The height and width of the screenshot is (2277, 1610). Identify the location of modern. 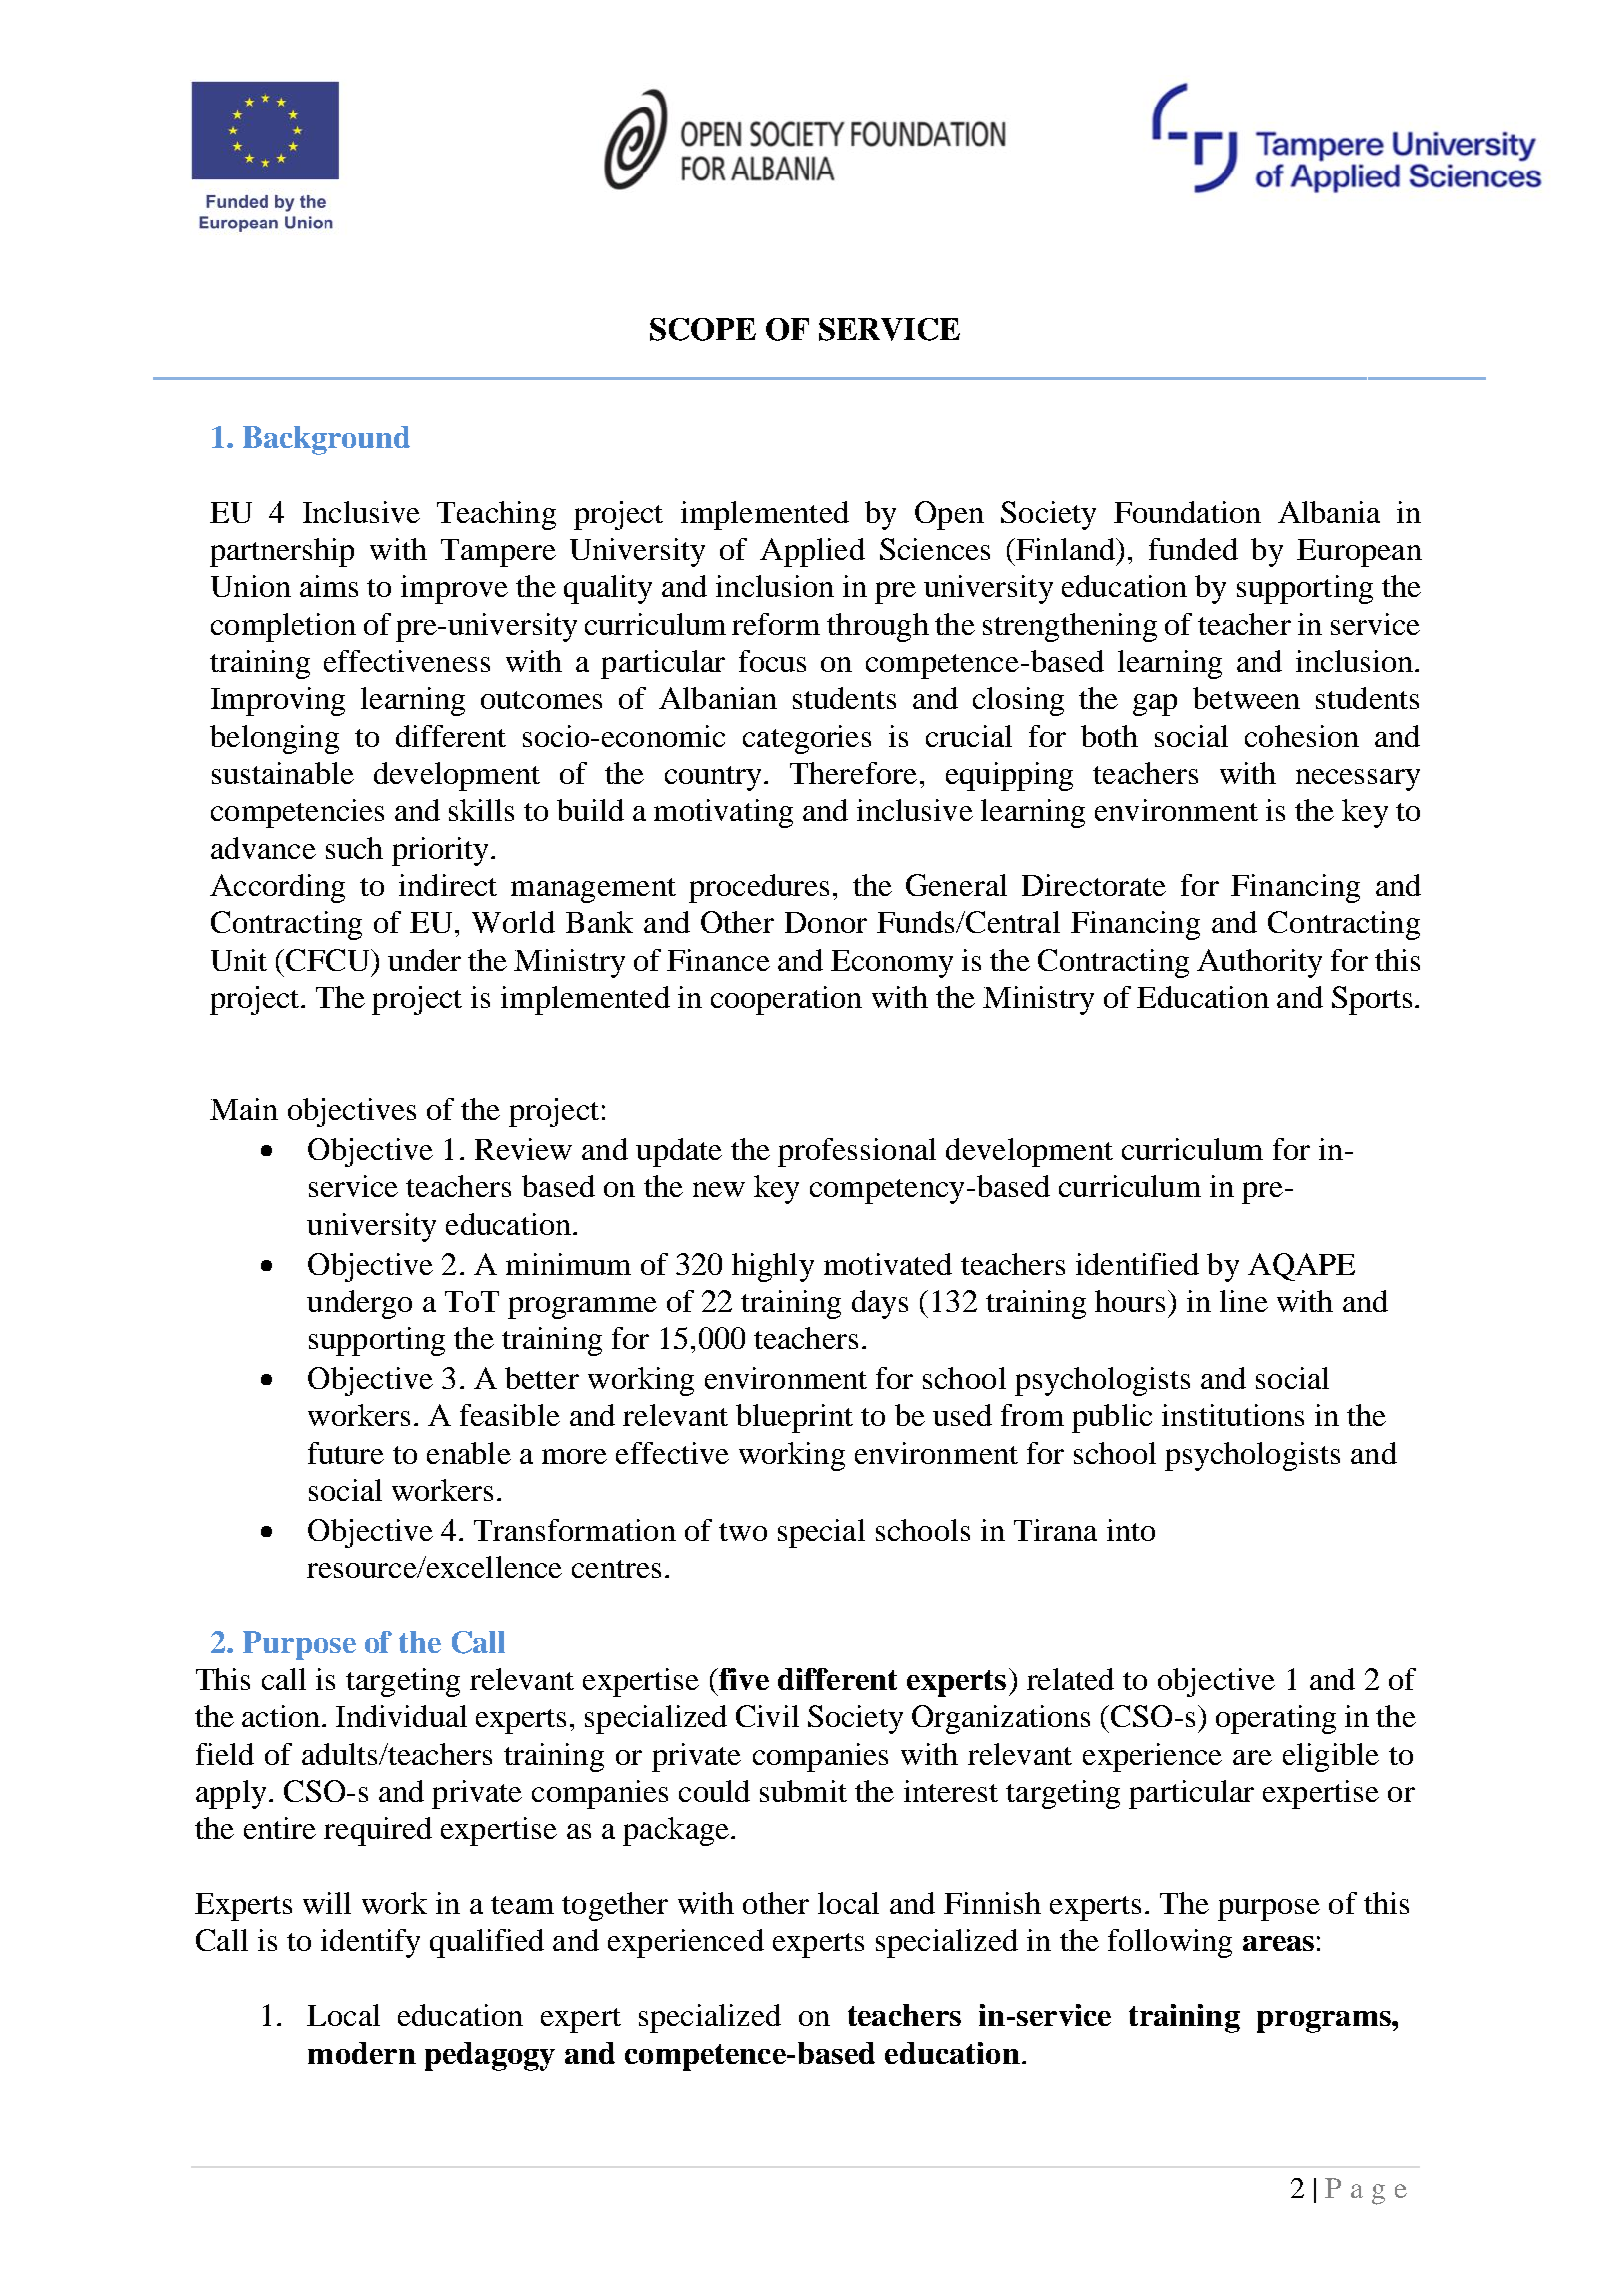
(362, 2053).
